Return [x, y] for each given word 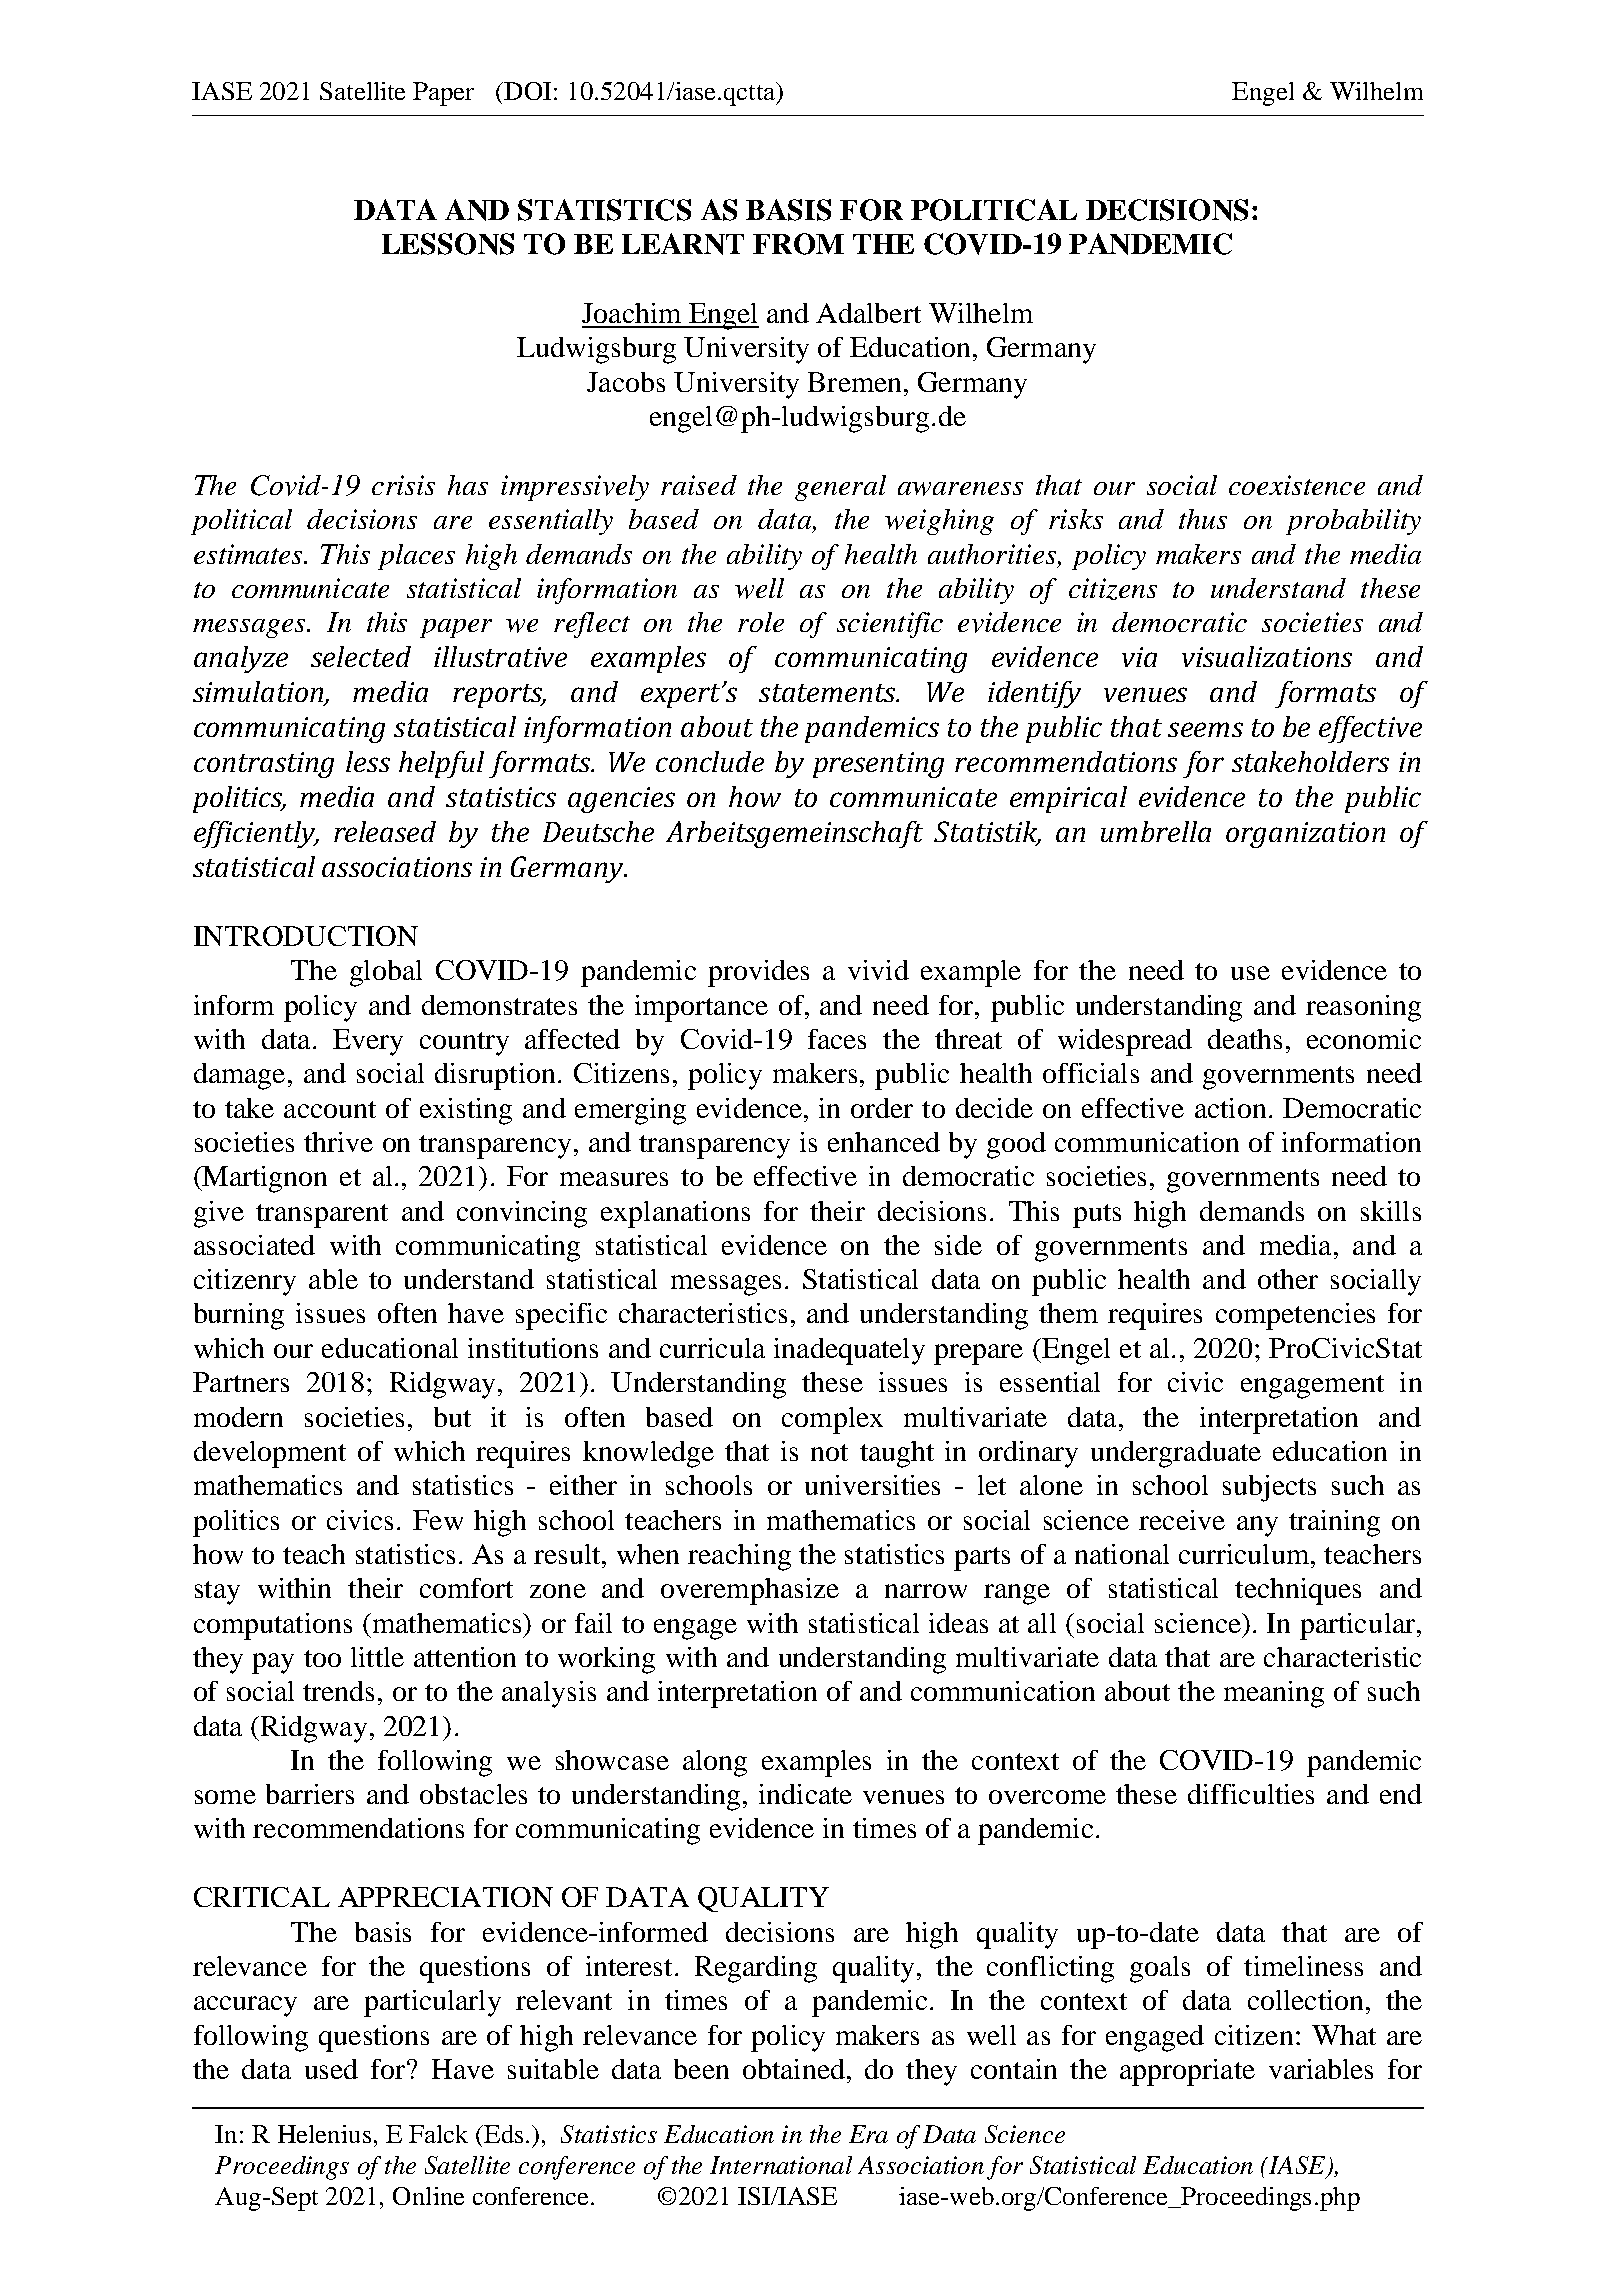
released [385, 831]
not [829, 1452]
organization [1305, 835]
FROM [798, 244]
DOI [526, 91]
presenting [878, 765]
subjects [1269, 1488]
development [270, 1454]
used [331, 2069]
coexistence [1297, 485]
